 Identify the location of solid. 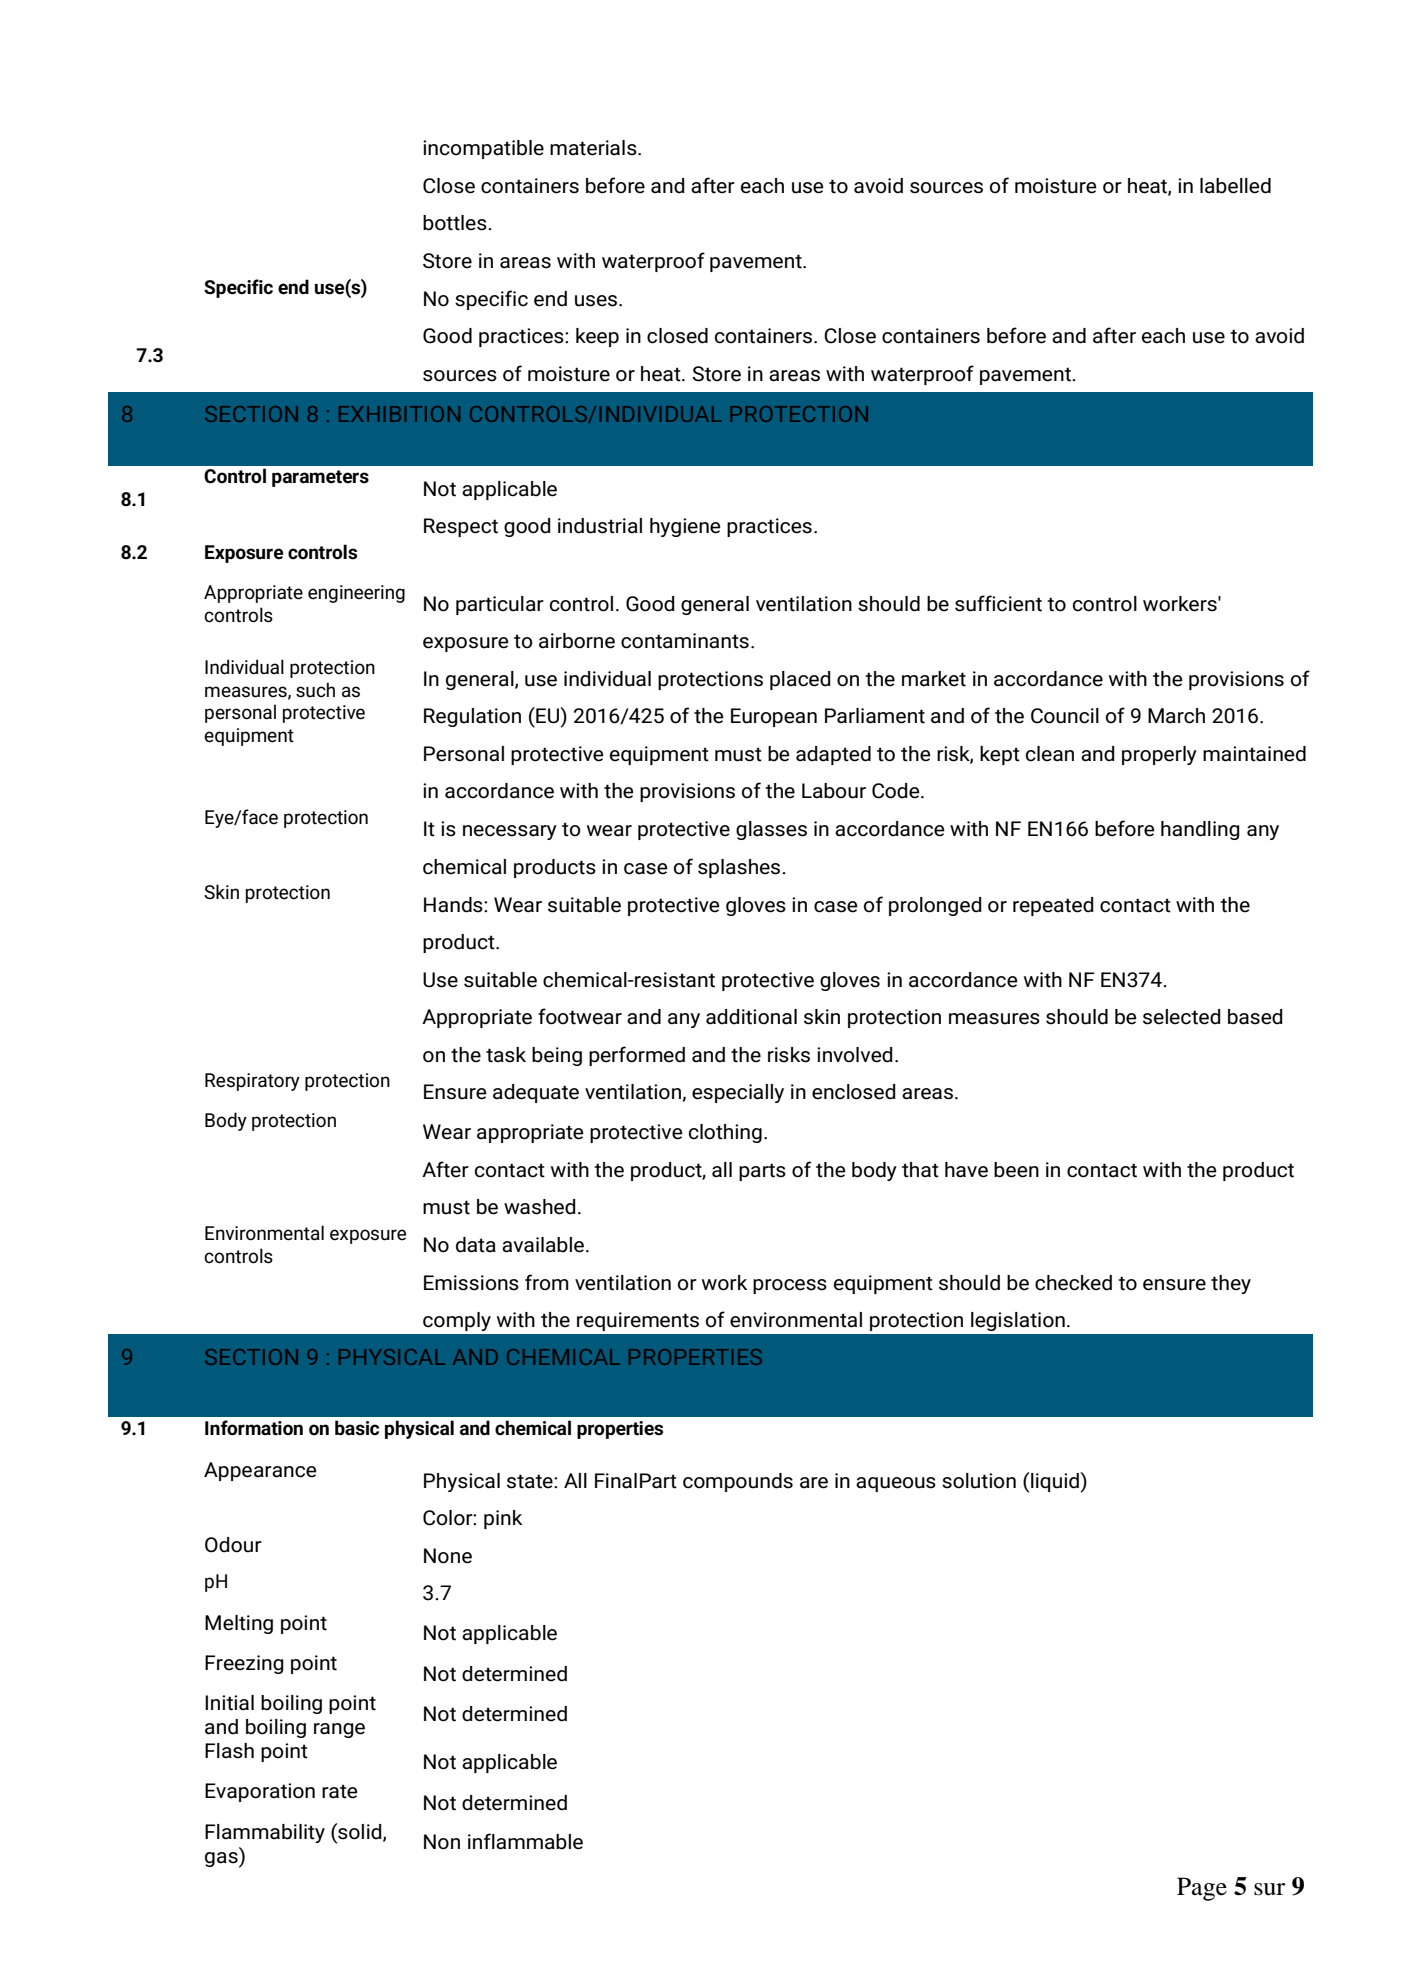
(360, 1832).
